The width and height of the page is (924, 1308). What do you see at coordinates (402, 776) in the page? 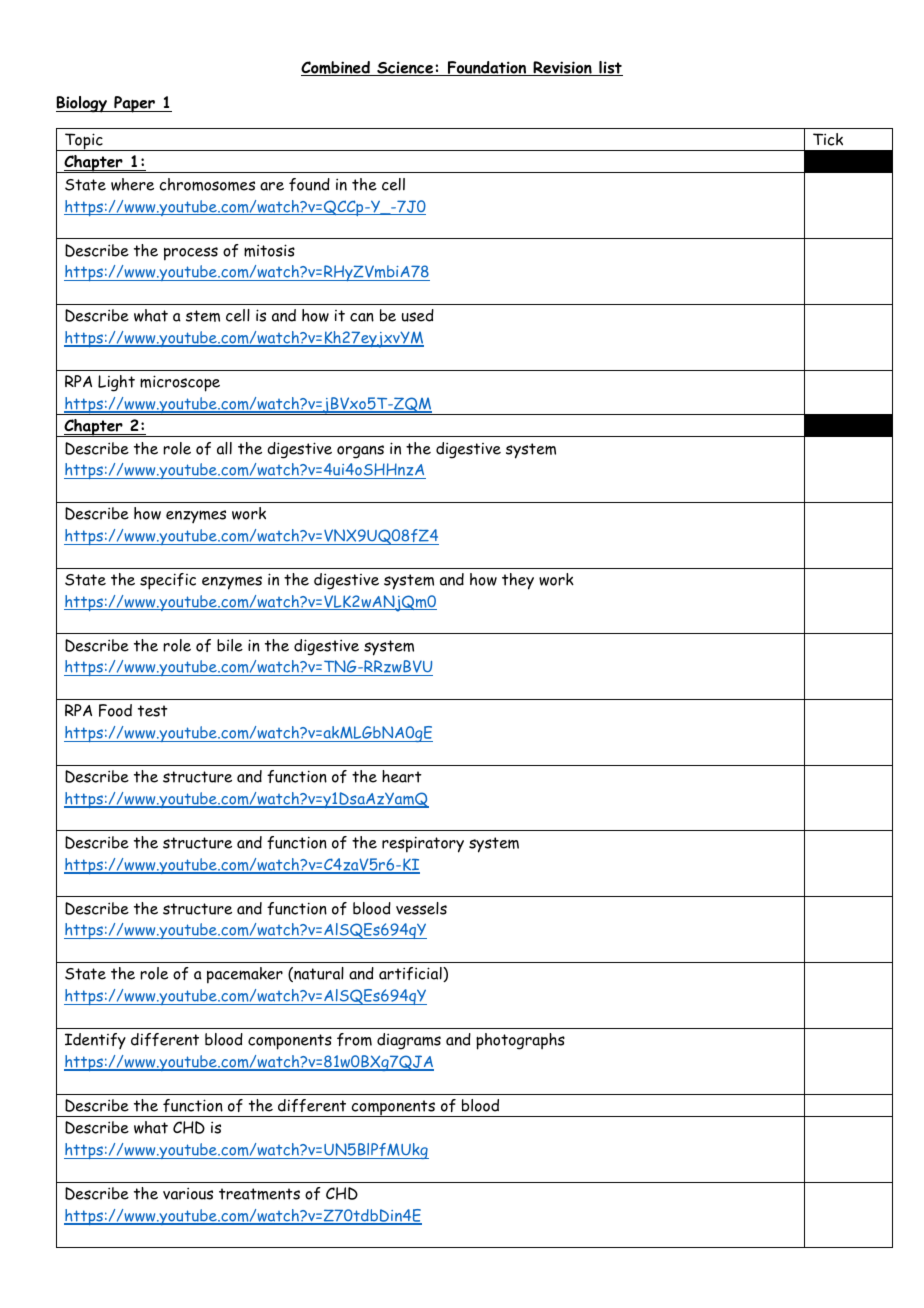
I see `heart` at bounding box center [402, 776].
